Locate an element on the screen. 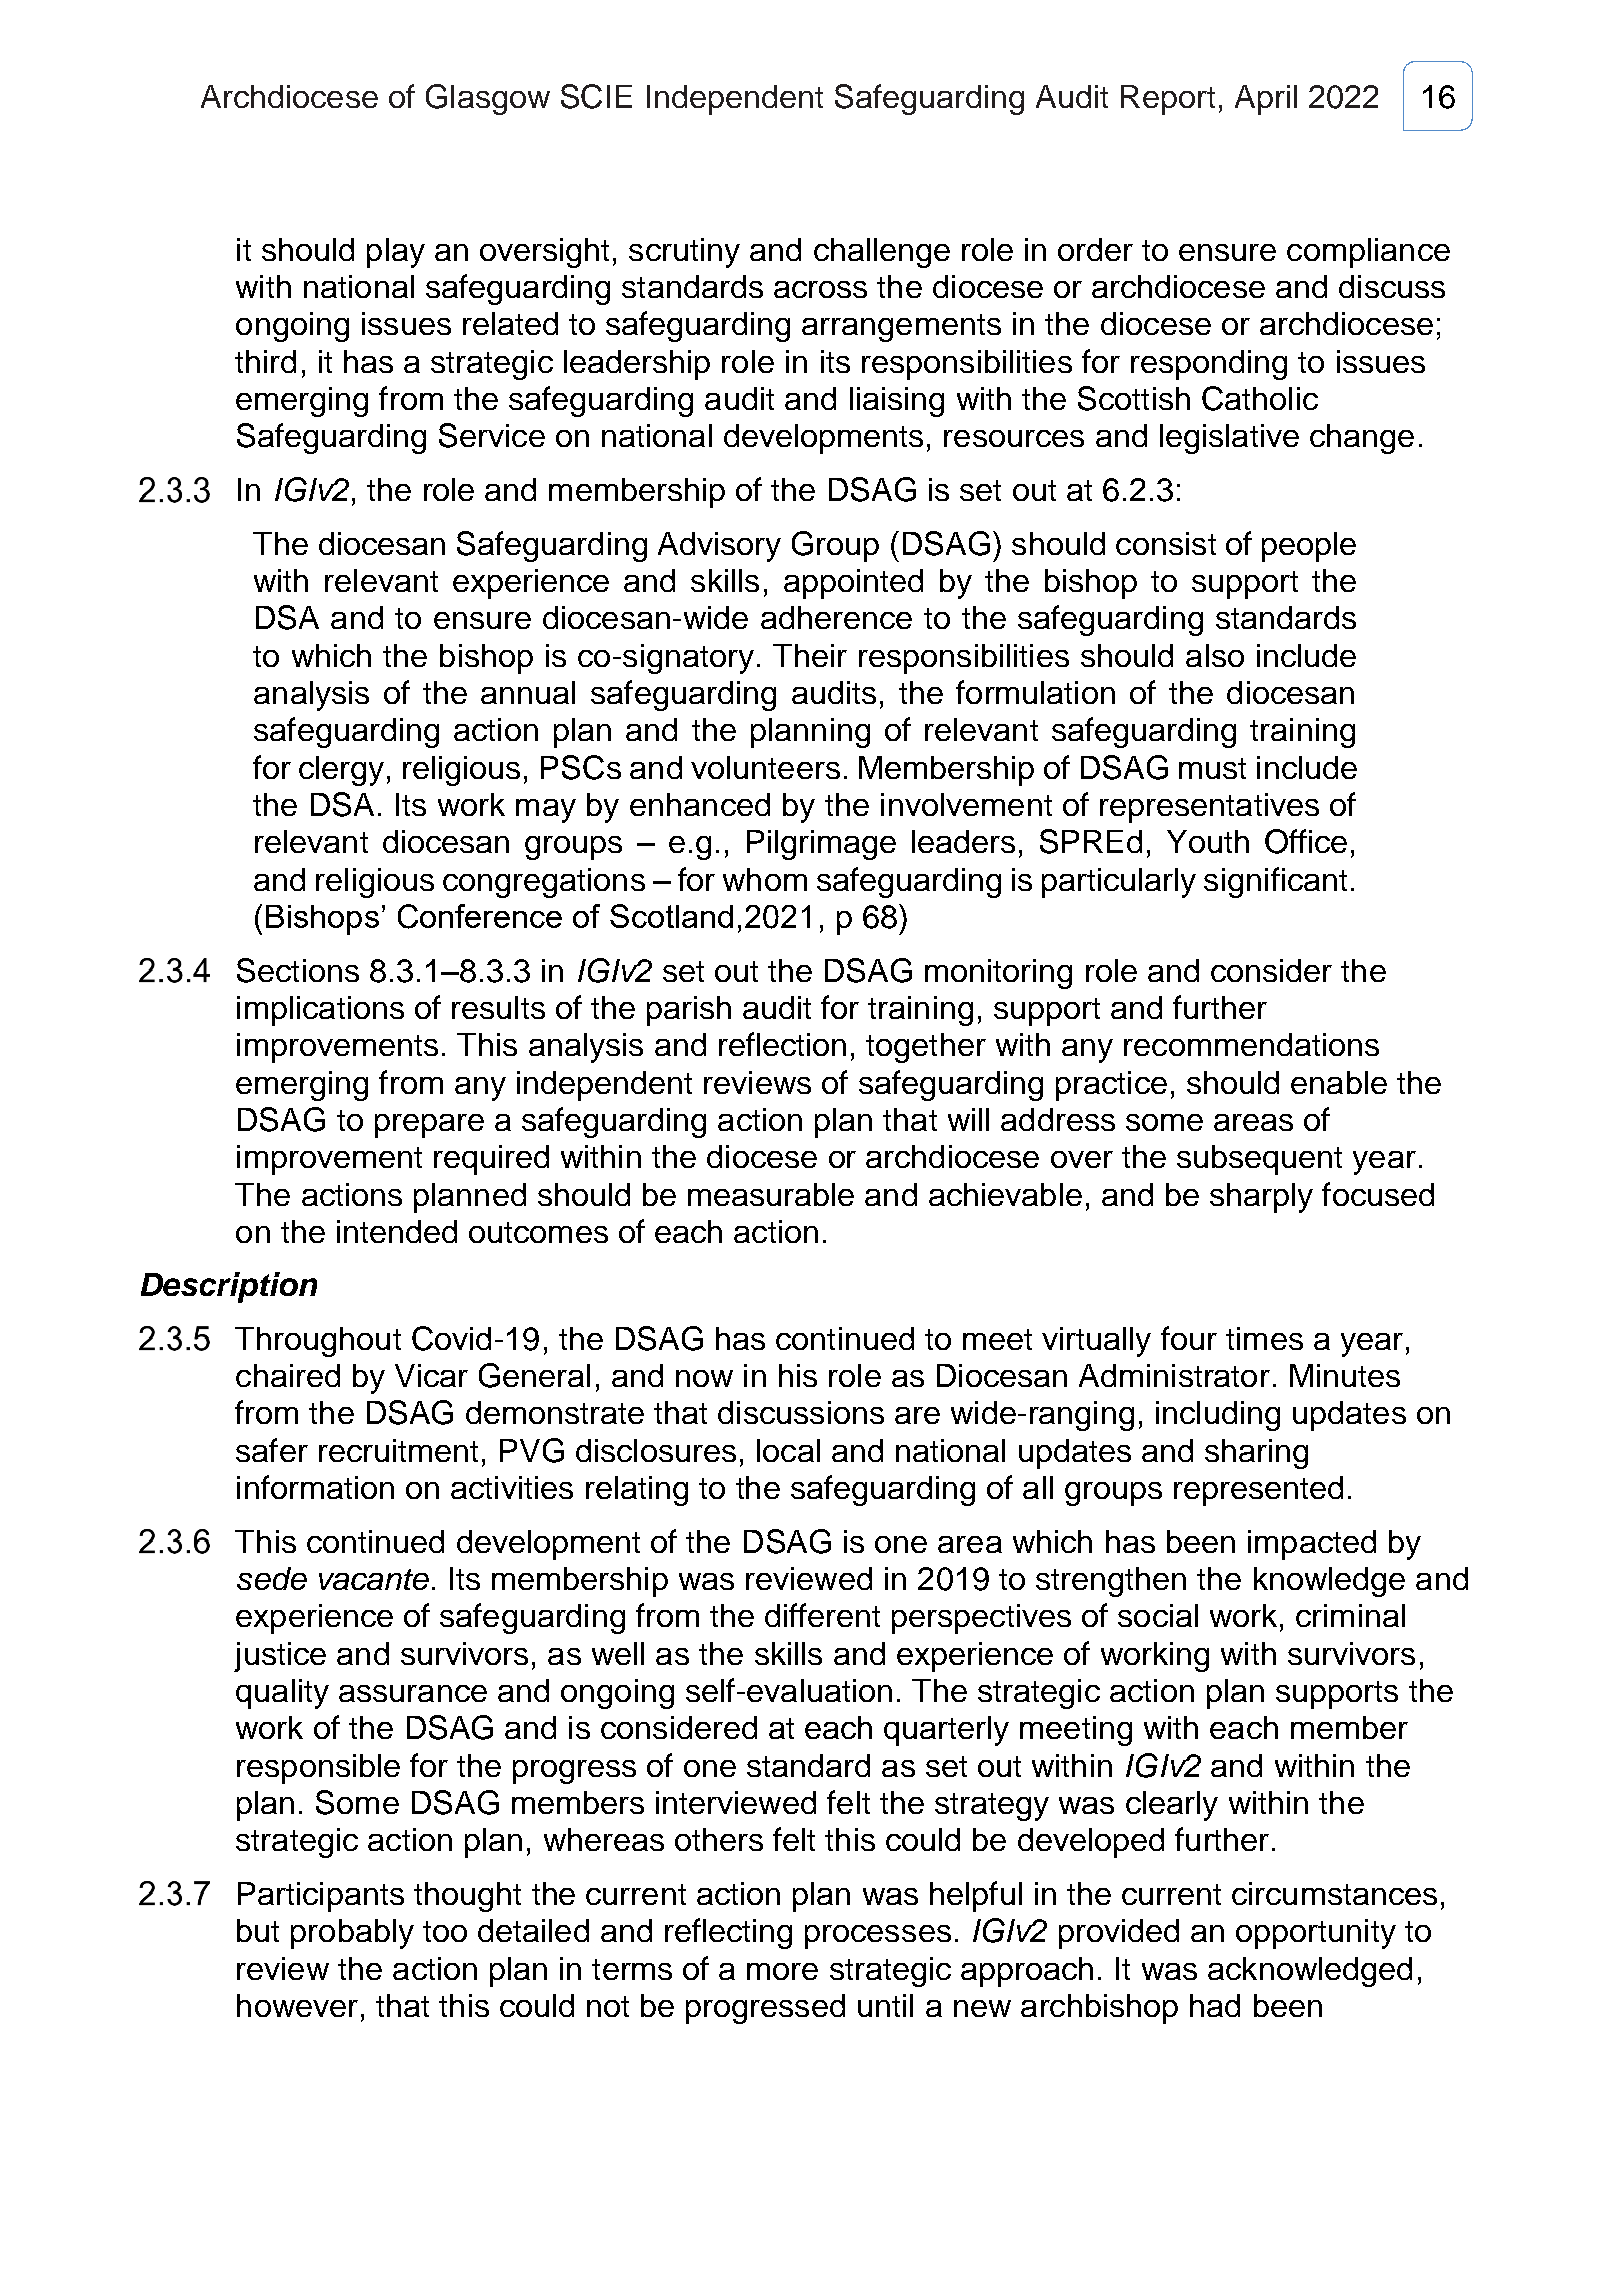 The width and height of the screenshot is (1611, 2278). more is located at coordinates (782, 1971).
